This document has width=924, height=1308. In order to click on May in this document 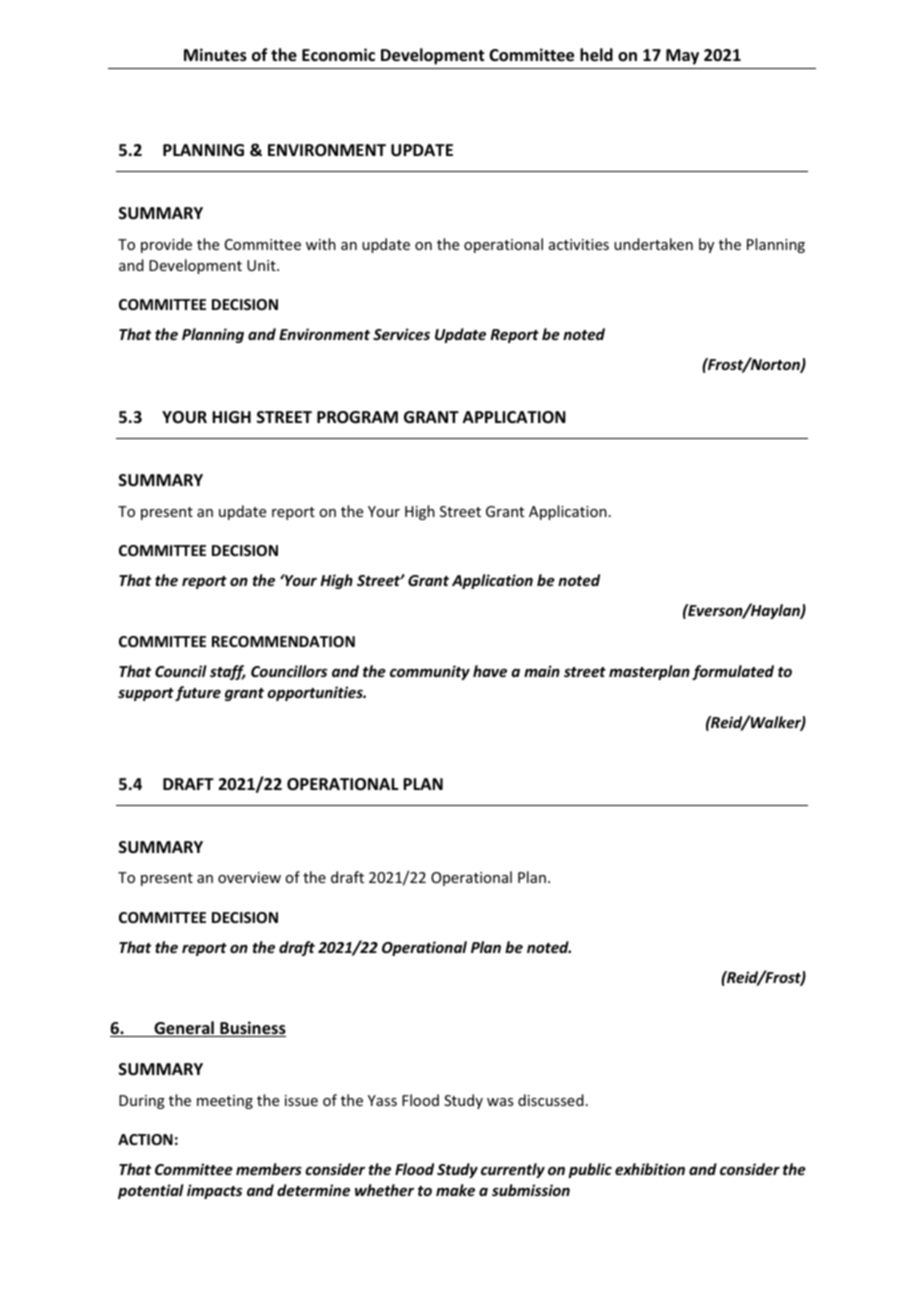, I will do `click(682, 57)`.
